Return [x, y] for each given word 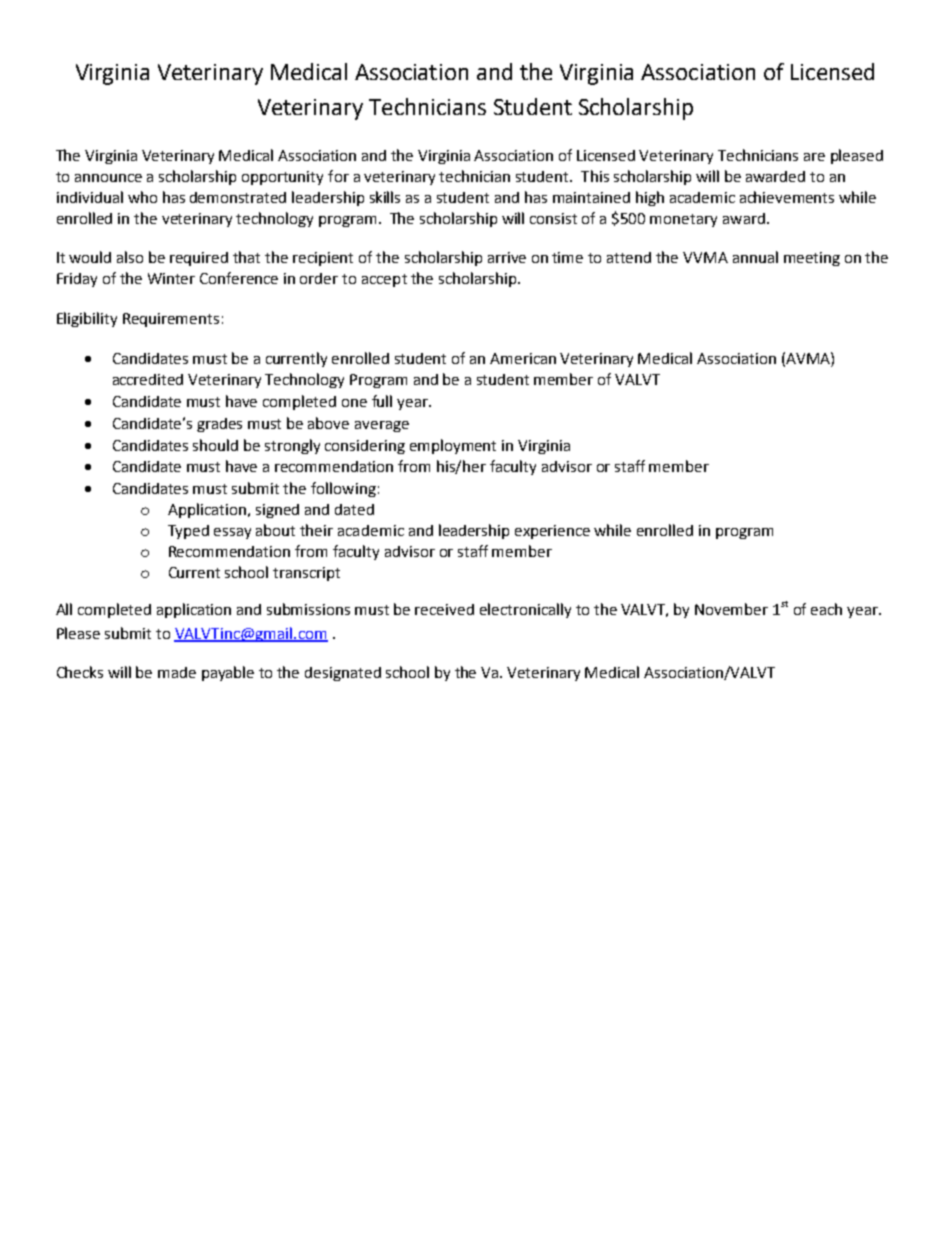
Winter [171, 278]
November [731, 609]
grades [219, 425]
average [382, 426]
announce [108, 178]
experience [552, 532]
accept [384, 280]
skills [385, 197]
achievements [787, 197]
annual [755, 257]
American [523, 358]
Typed [188, 532]
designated [343, 674]
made [177, 672]
